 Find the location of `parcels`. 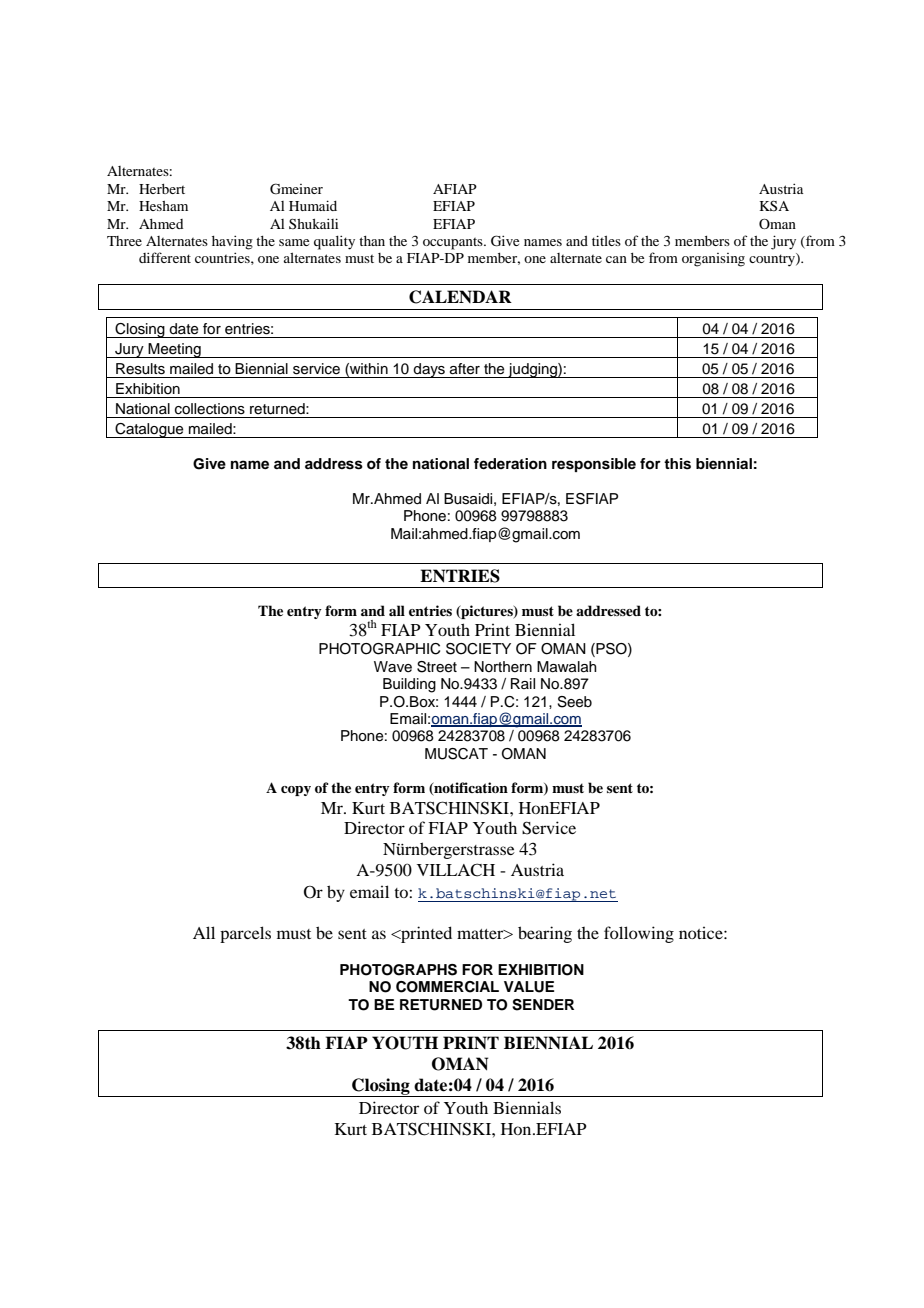

parcels is located at coordinates (245, 934).
